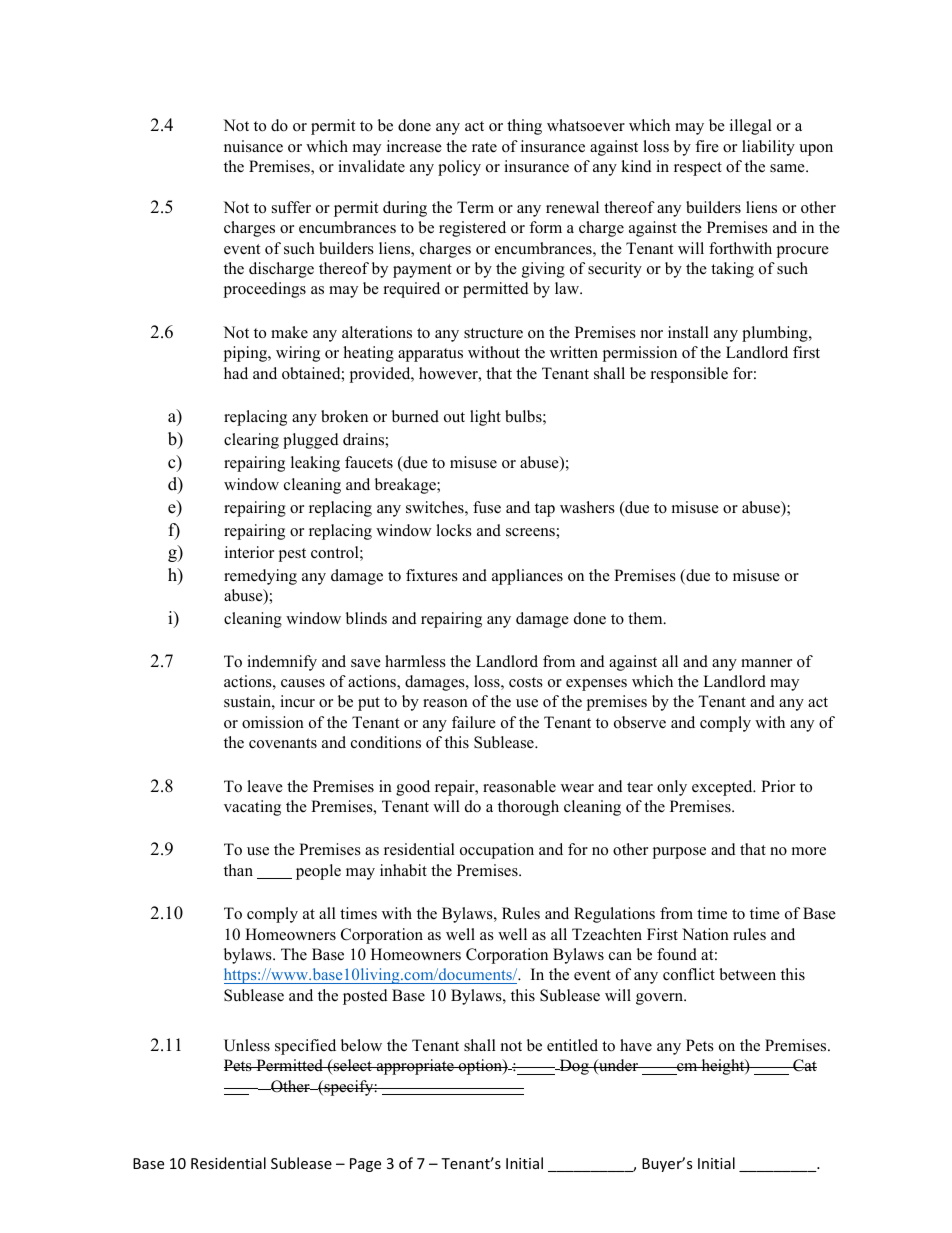  I want to click on leave, so click(265, 786).
